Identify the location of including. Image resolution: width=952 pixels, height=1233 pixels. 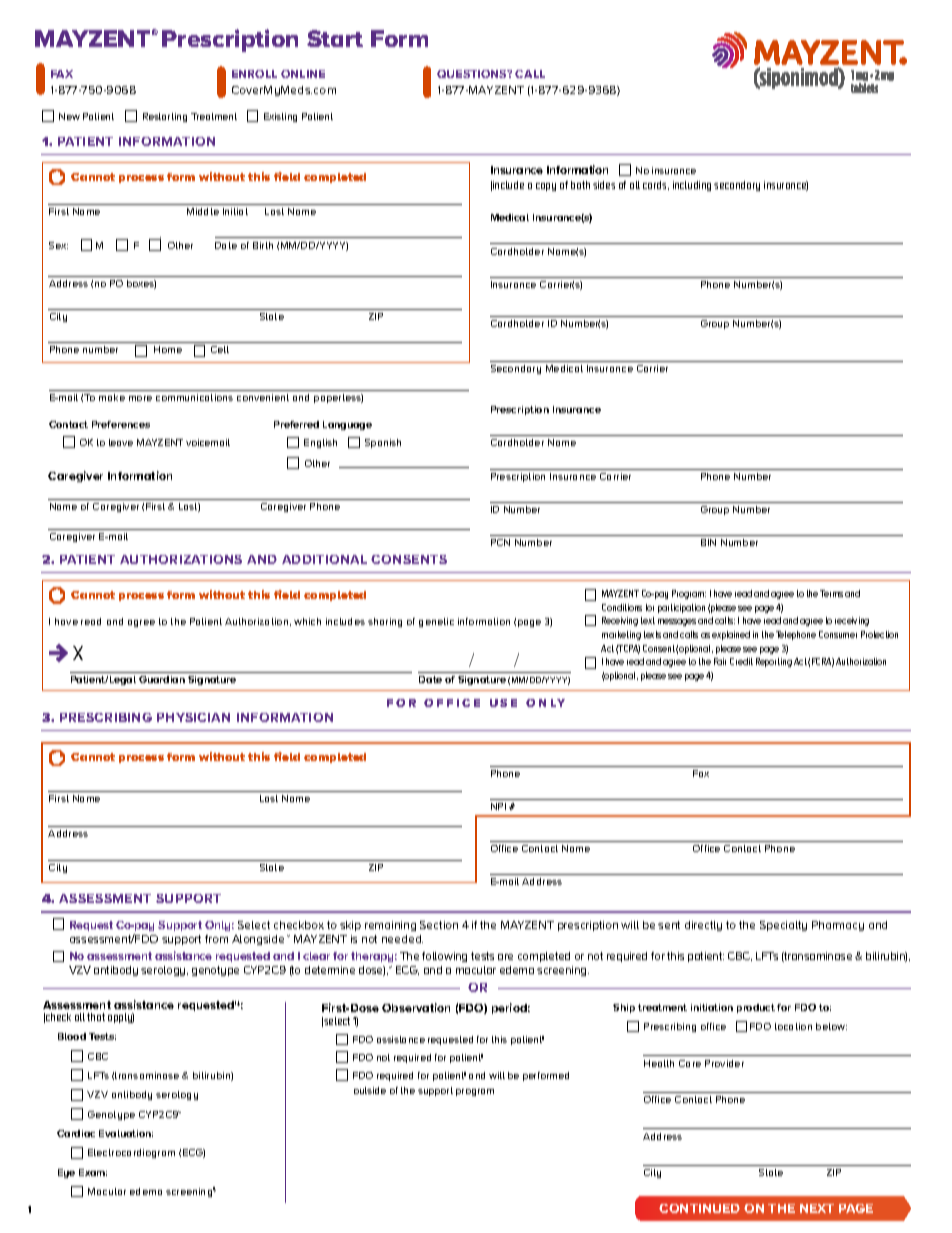
(692, 186).
